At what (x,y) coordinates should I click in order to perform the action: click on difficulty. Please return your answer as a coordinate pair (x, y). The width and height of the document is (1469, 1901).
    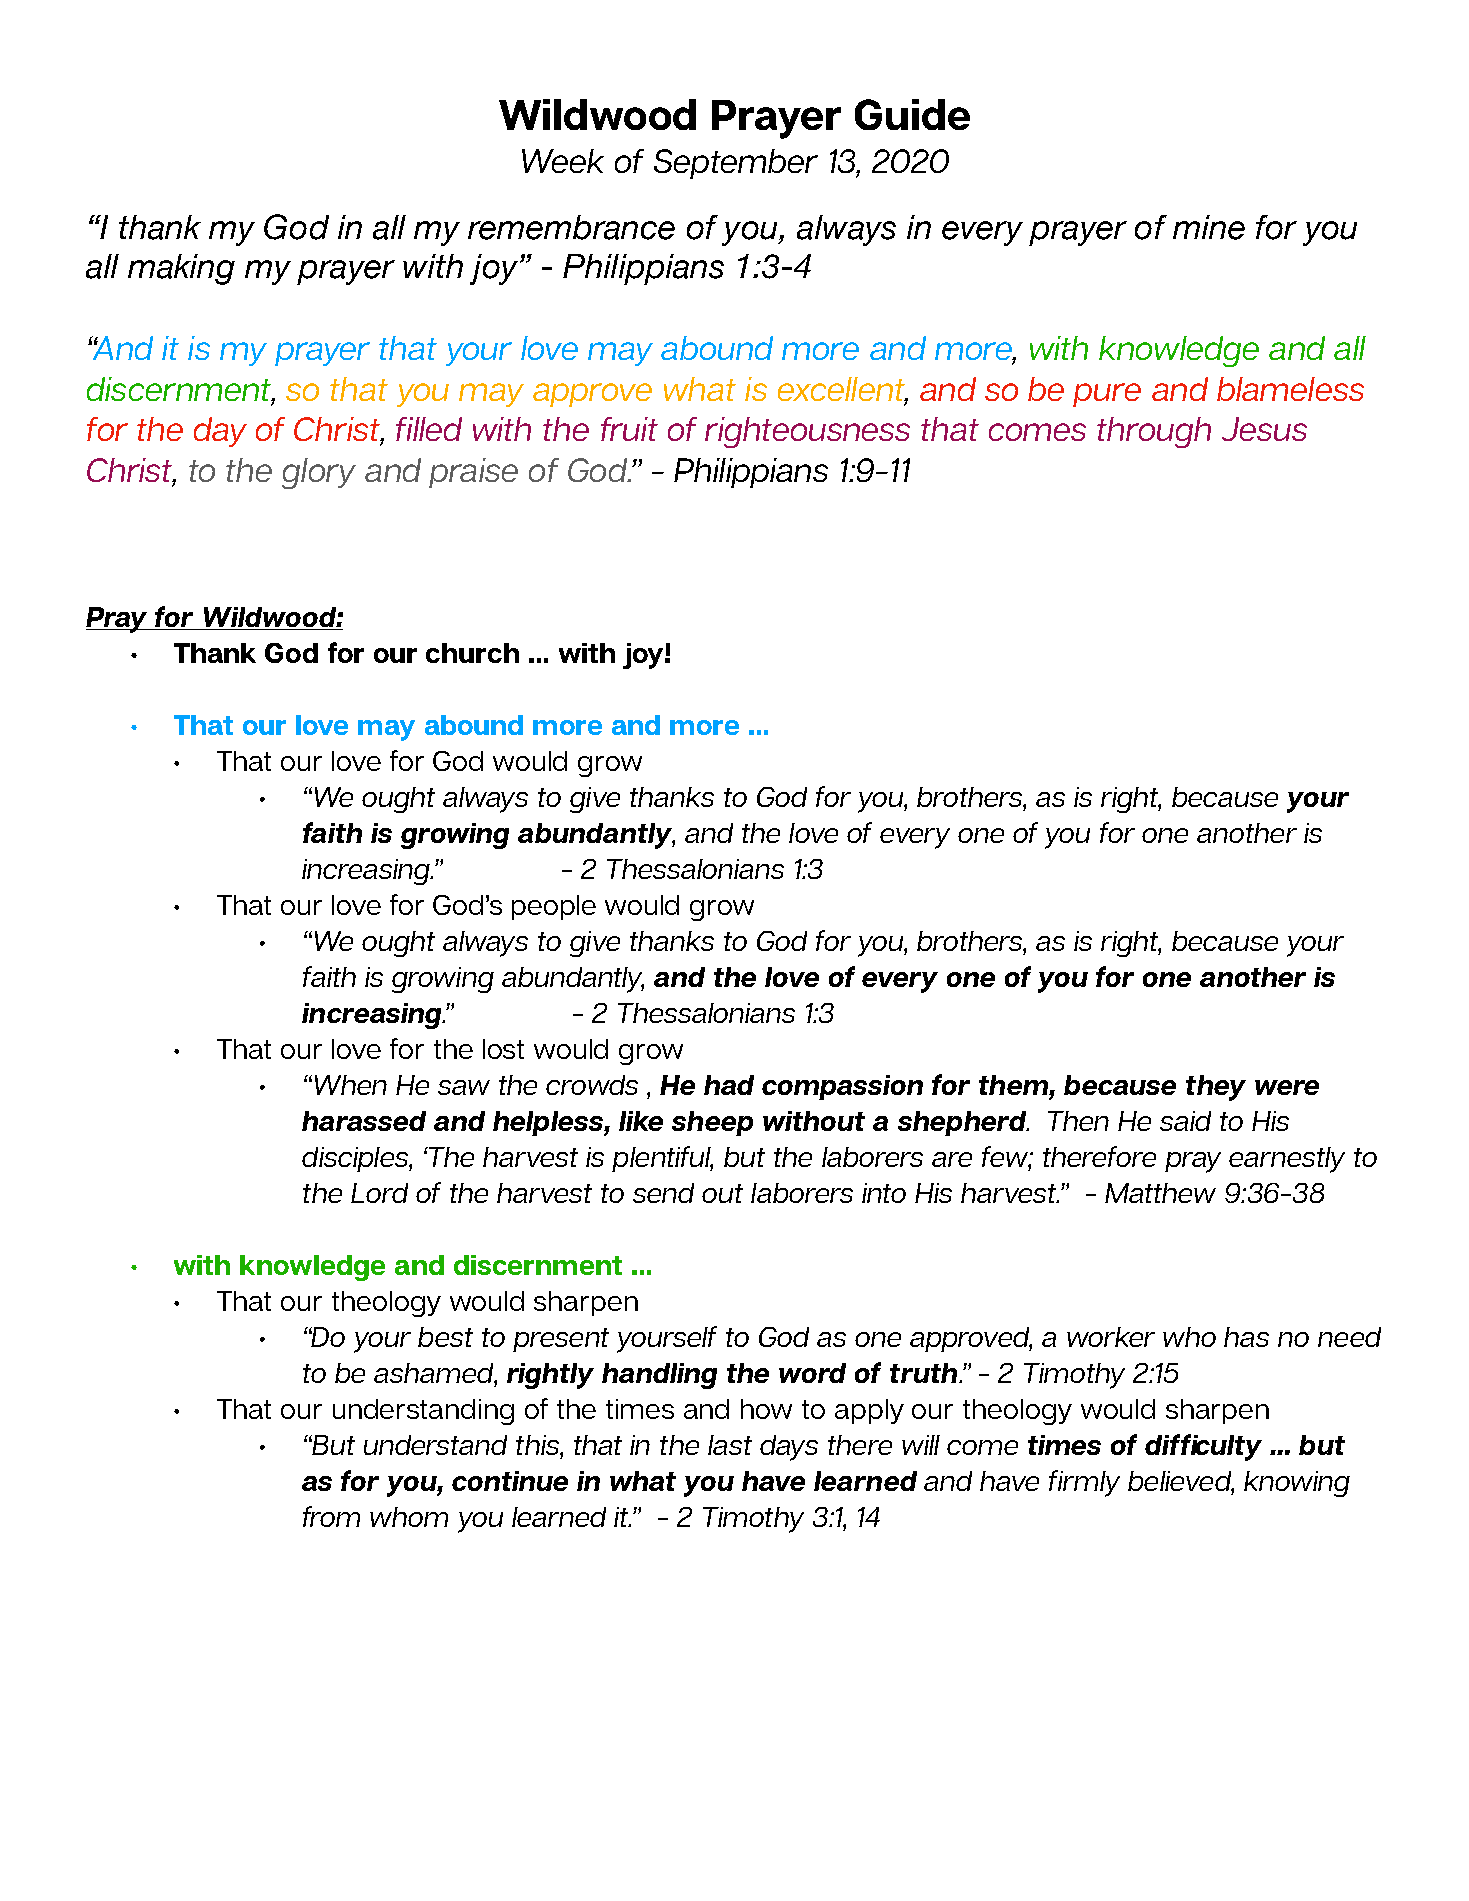
    Looking at the image, I should click on (1203, 1447).
